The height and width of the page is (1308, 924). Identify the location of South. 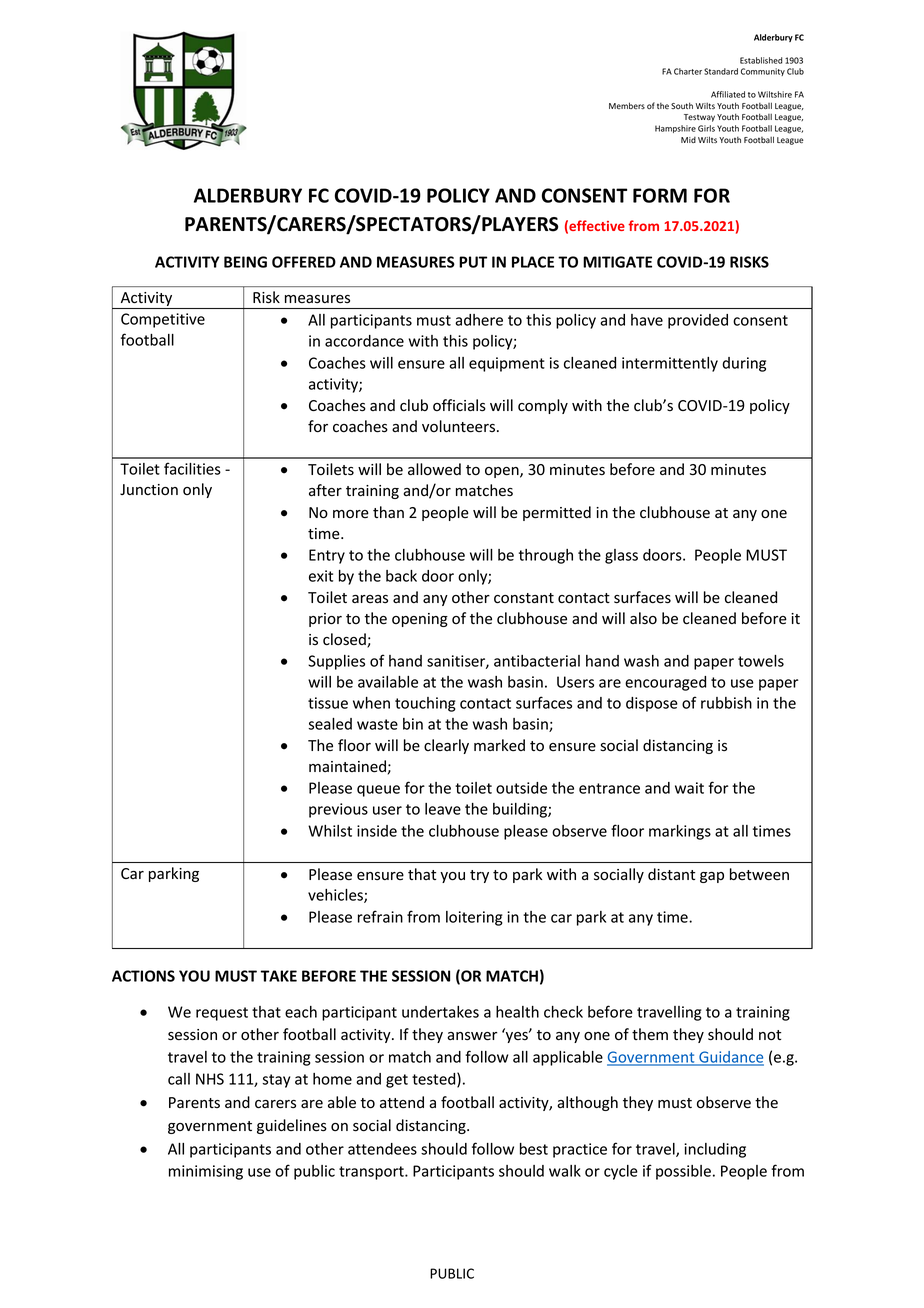
(682, 105).
